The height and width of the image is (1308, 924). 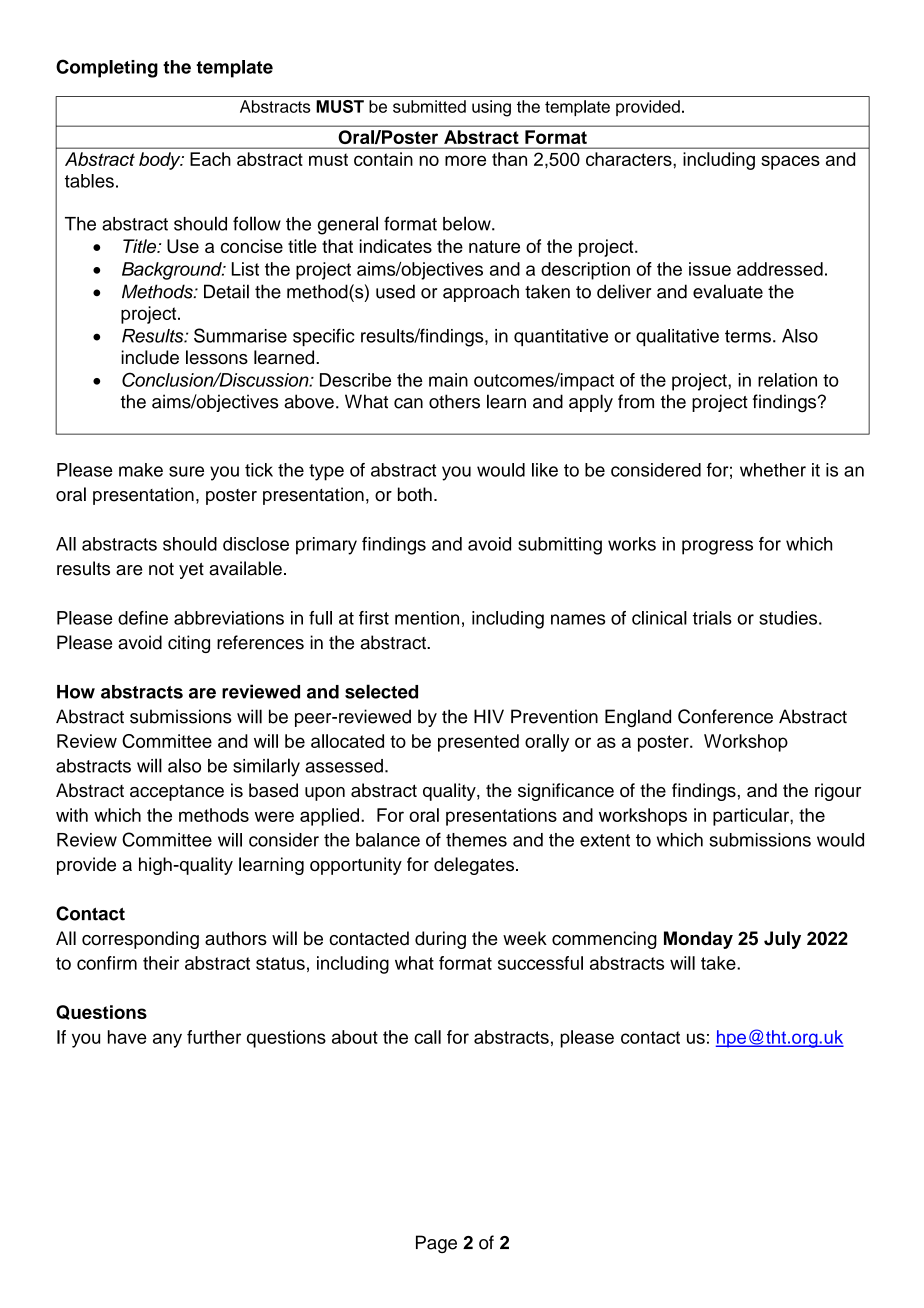 I want to click on Monday, so click(x=698, y=940).
